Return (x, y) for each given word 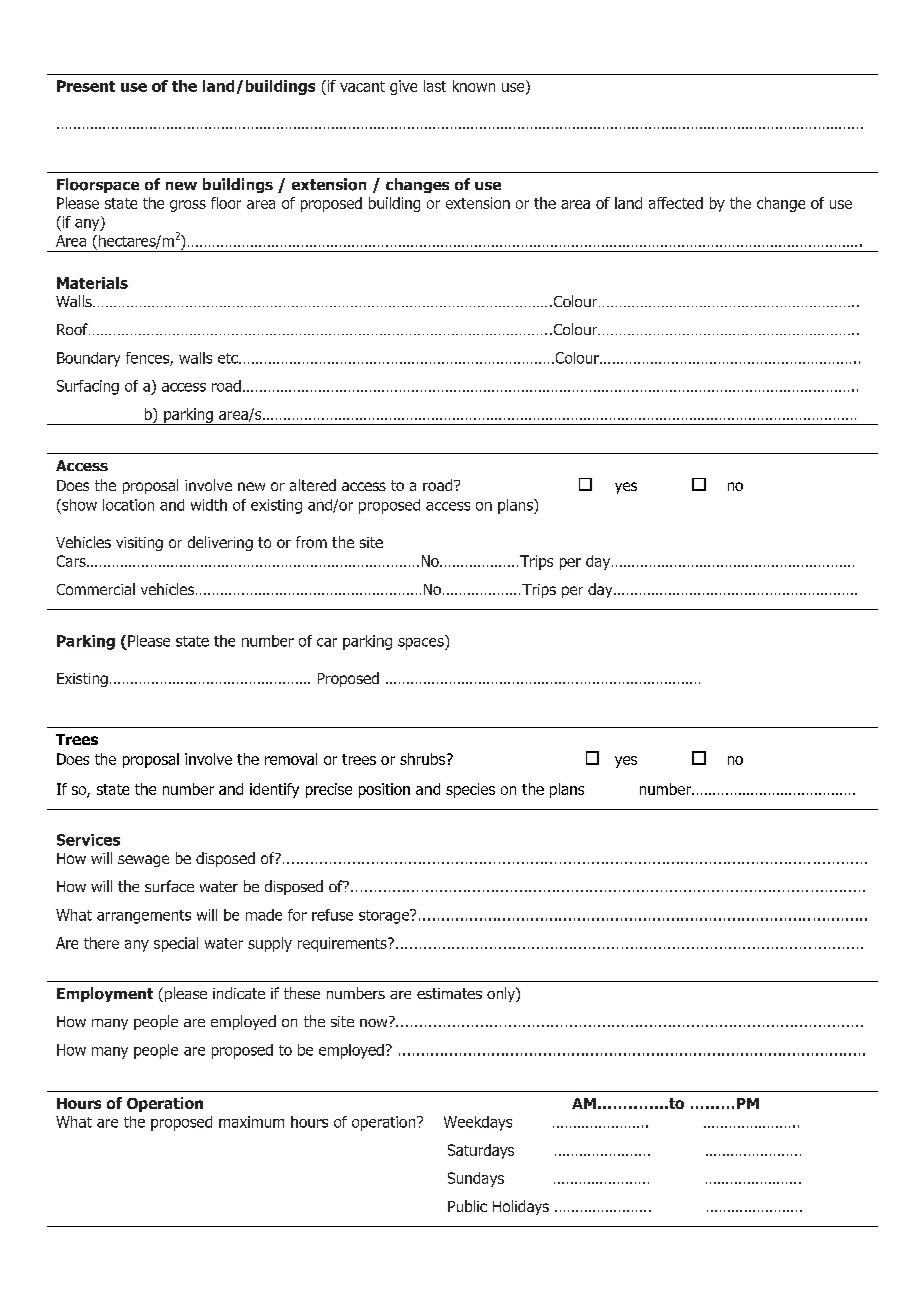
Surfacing (88, 387)
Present (86, 86)
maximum (251, 1122)
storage (385, 916)
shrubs (424, 759)
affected (676, 203)
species (470, 790)
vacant (362, 86)
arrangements (144, 917)
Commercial (96, 589)
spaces (422, 642)
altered (313, 485)
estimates (449, 993)
